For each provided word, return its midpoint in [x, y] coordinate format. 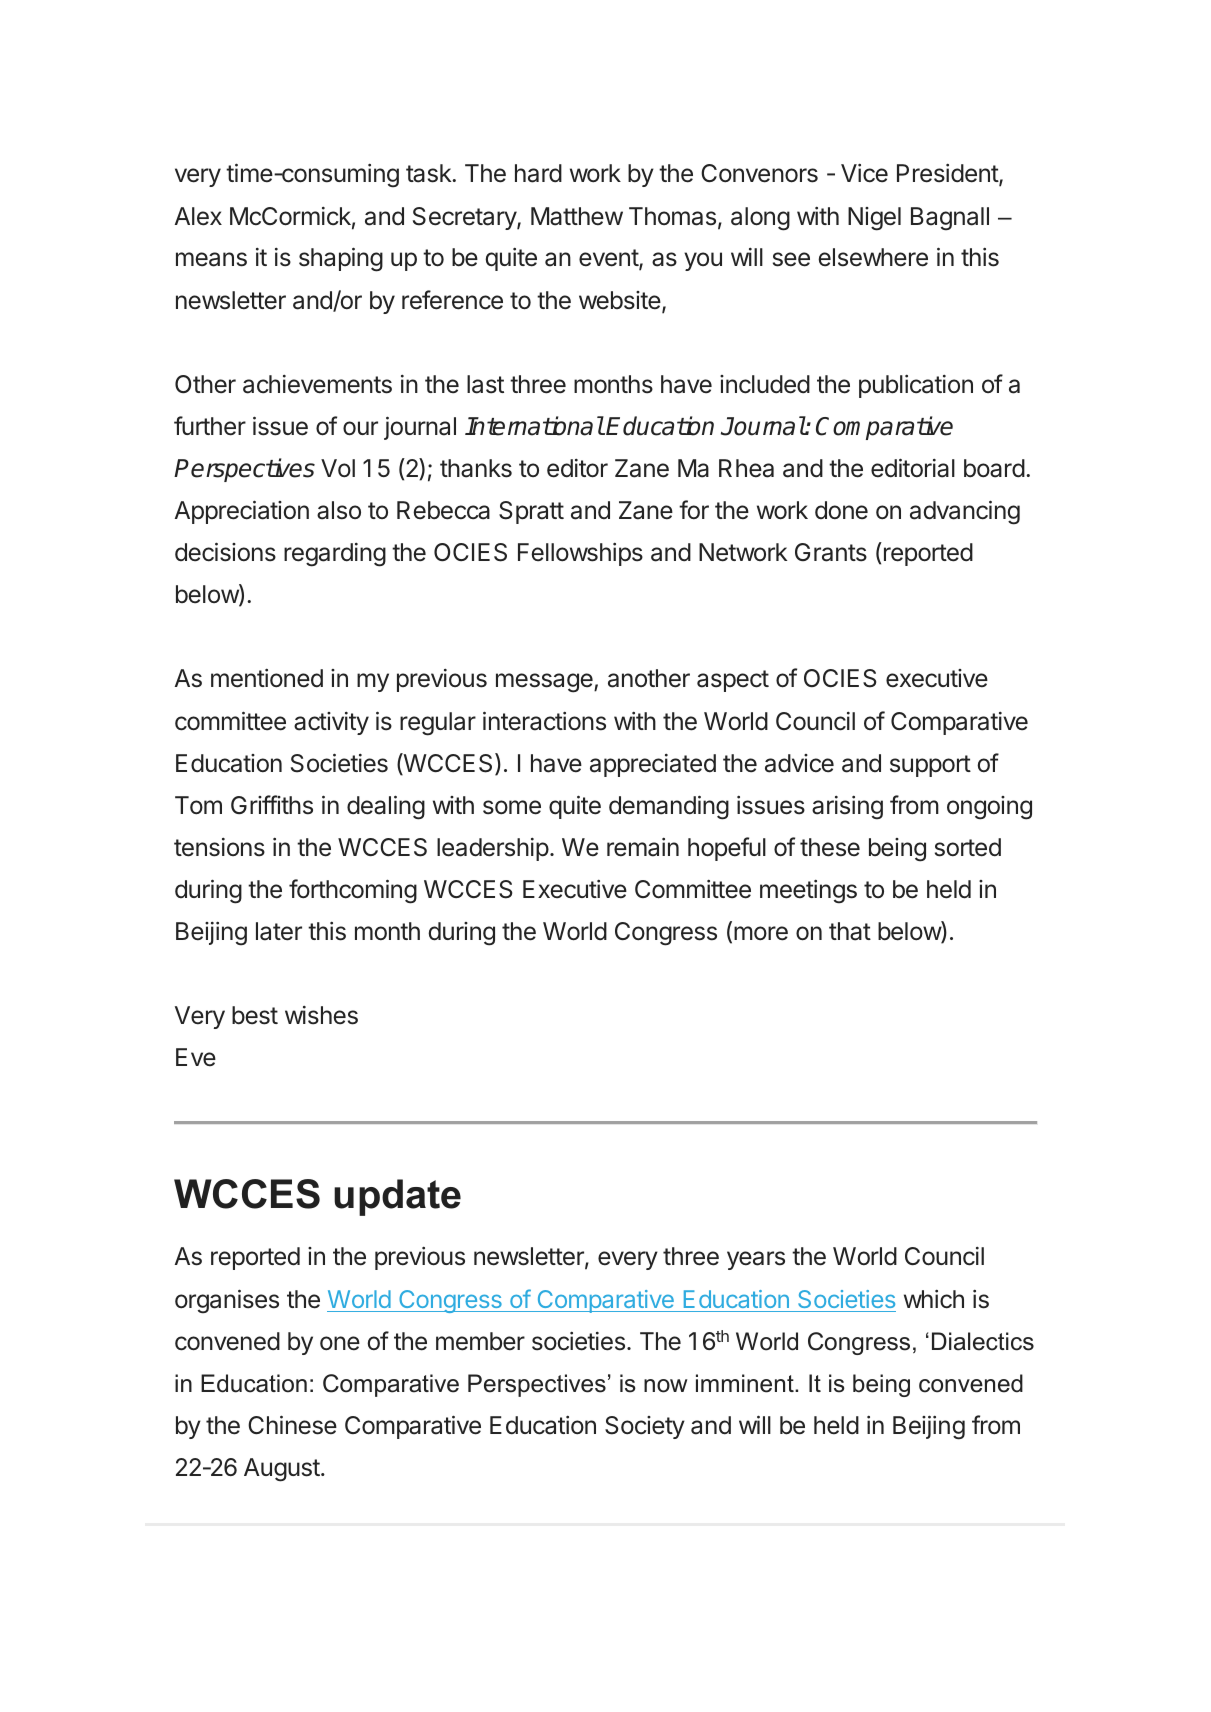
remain [643, 847]
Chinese [292, 1425]
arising [847, 808]
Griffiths [272, 805]
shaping [341, 259]
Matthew [577, 216]
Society [645, 1427]
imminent [746, 1383]
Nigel [874, 219]
